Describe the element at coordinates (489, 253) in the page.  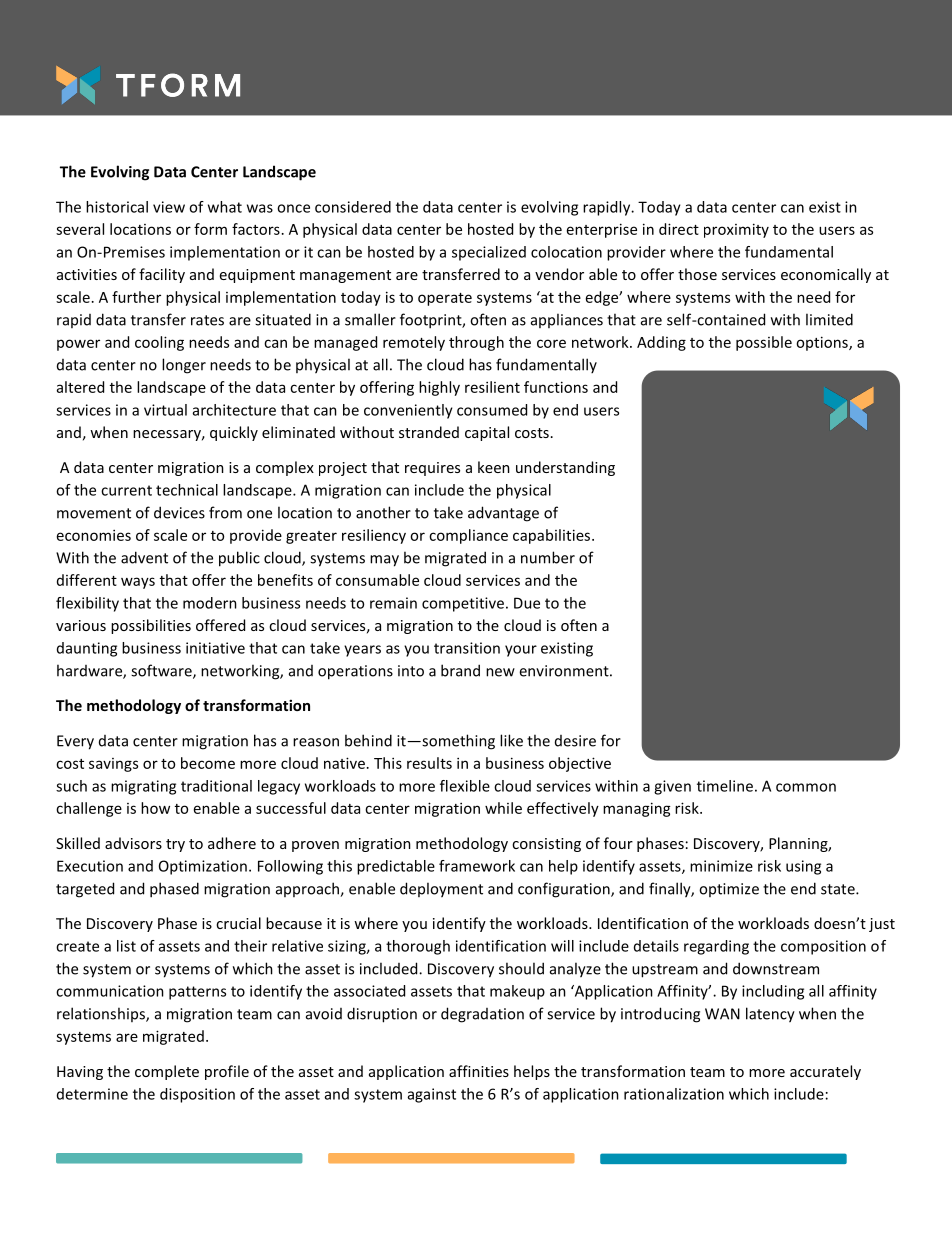
I see `specialized` at that location.
